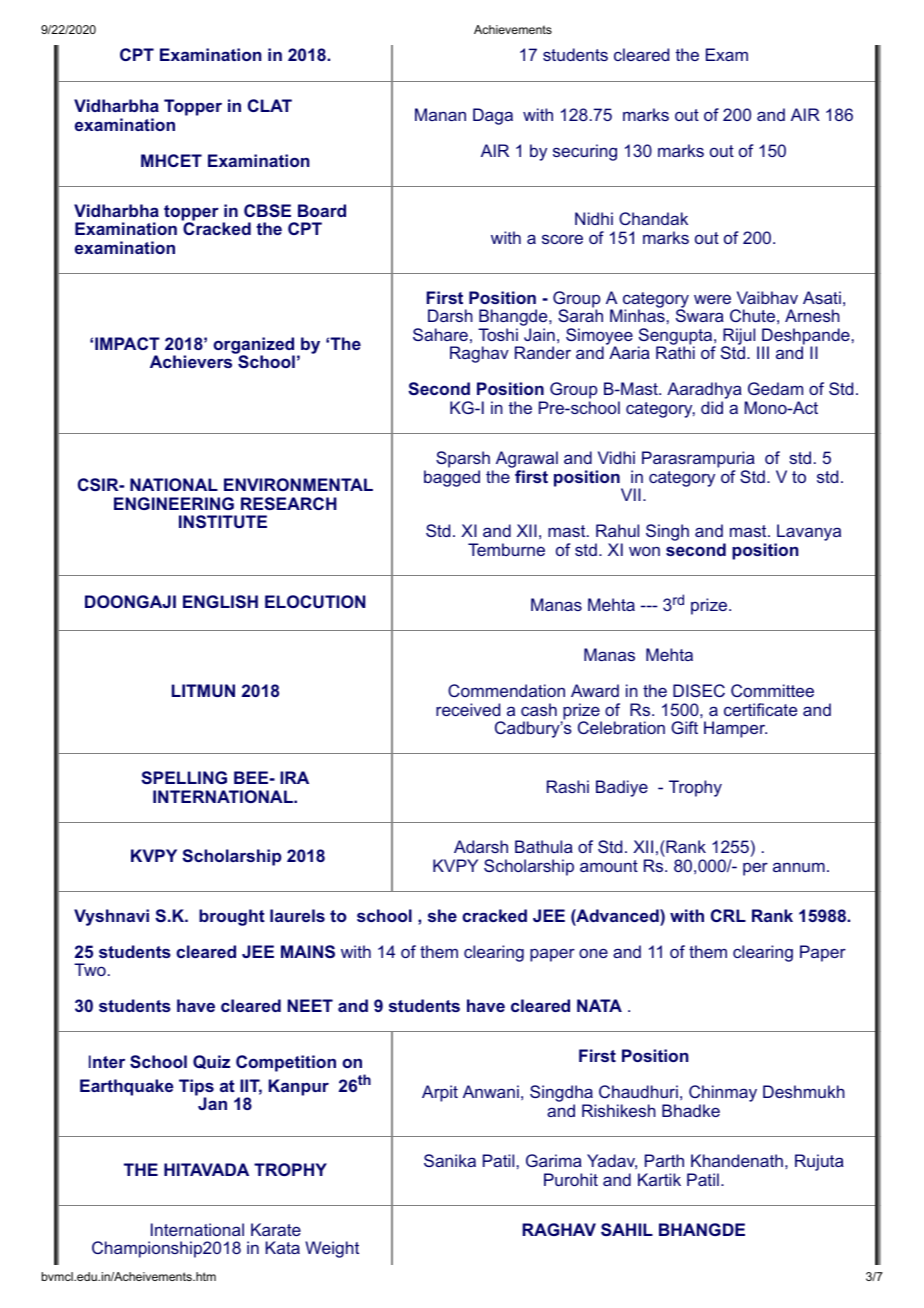 The image size is (924, 1308). Describe the element at coordinates (728, 915) in the screenshot. I see `CRL` at that location.
